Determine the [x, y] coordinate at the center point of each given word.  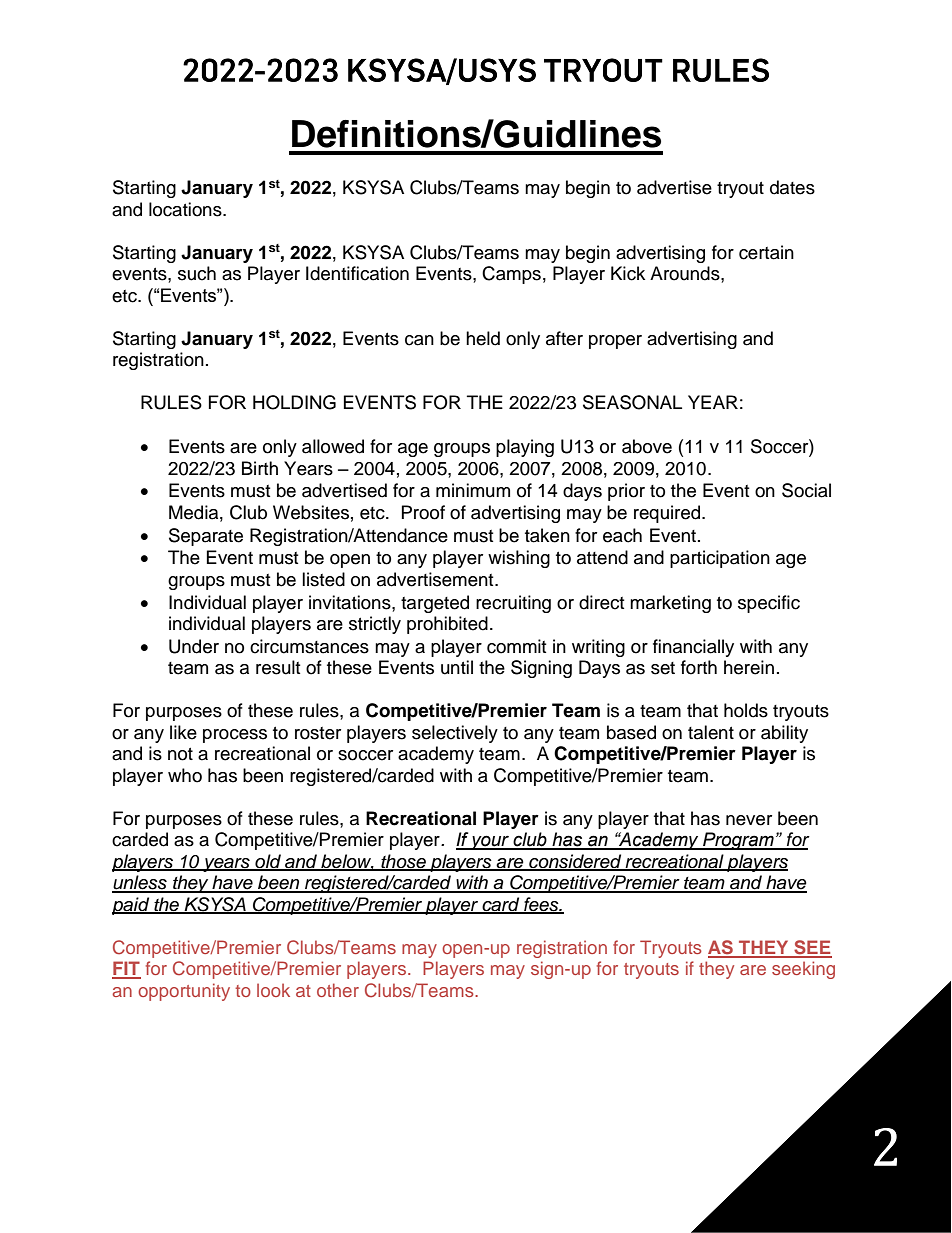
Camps [511, 275]
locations [186, 209]
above [647, 446]
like [183, 732]
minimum [473, 490]
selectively [455, 734]
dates [792, 187]
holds [746, 710]
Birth [260, 468]
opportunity [184, 992]
